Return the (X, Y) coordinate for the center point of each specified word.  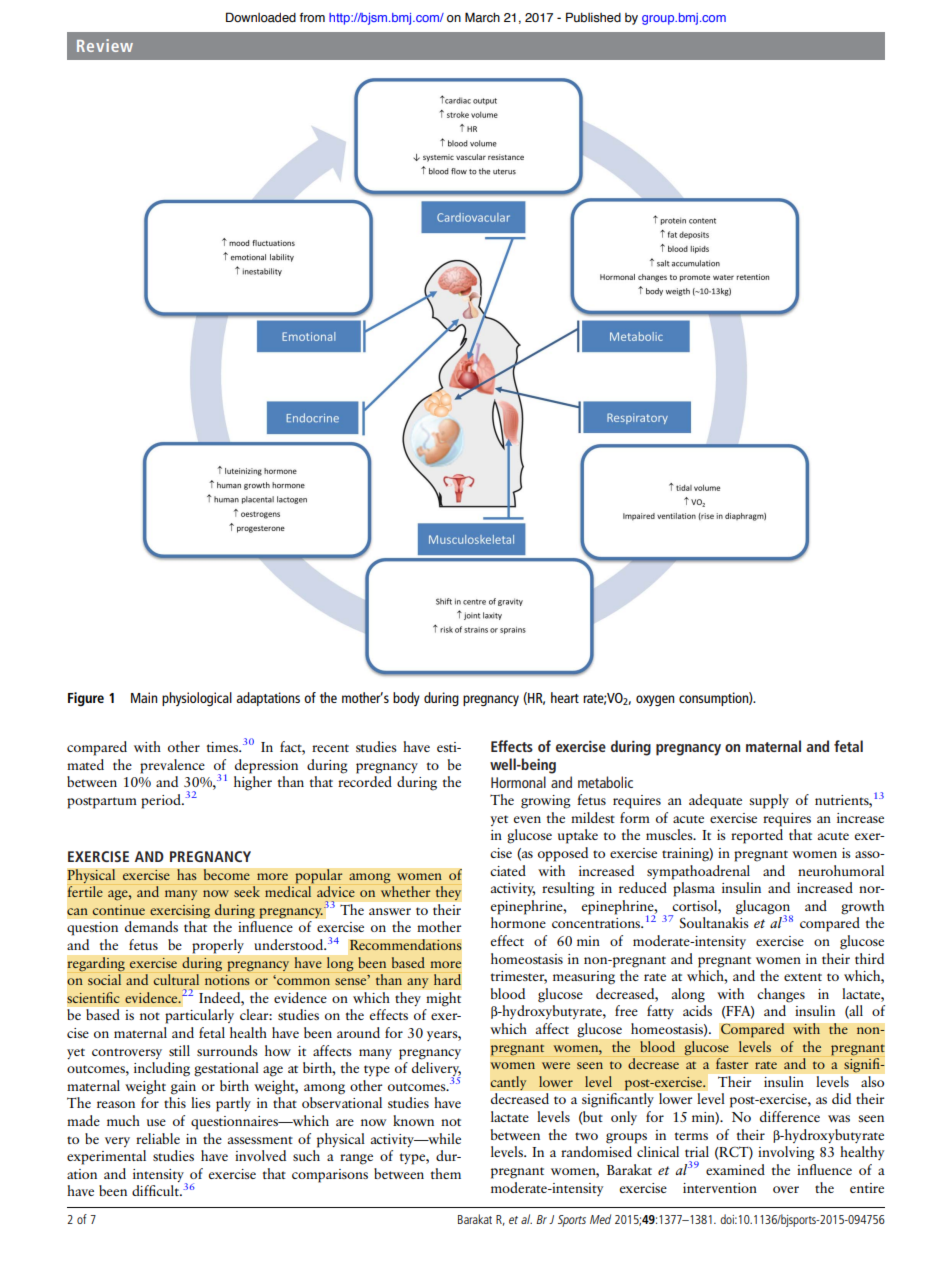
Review (105, 45)
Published (593, 17)
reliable (158, 1138)
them (446, 1173)
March (482, 17)
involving (786, 1153)
